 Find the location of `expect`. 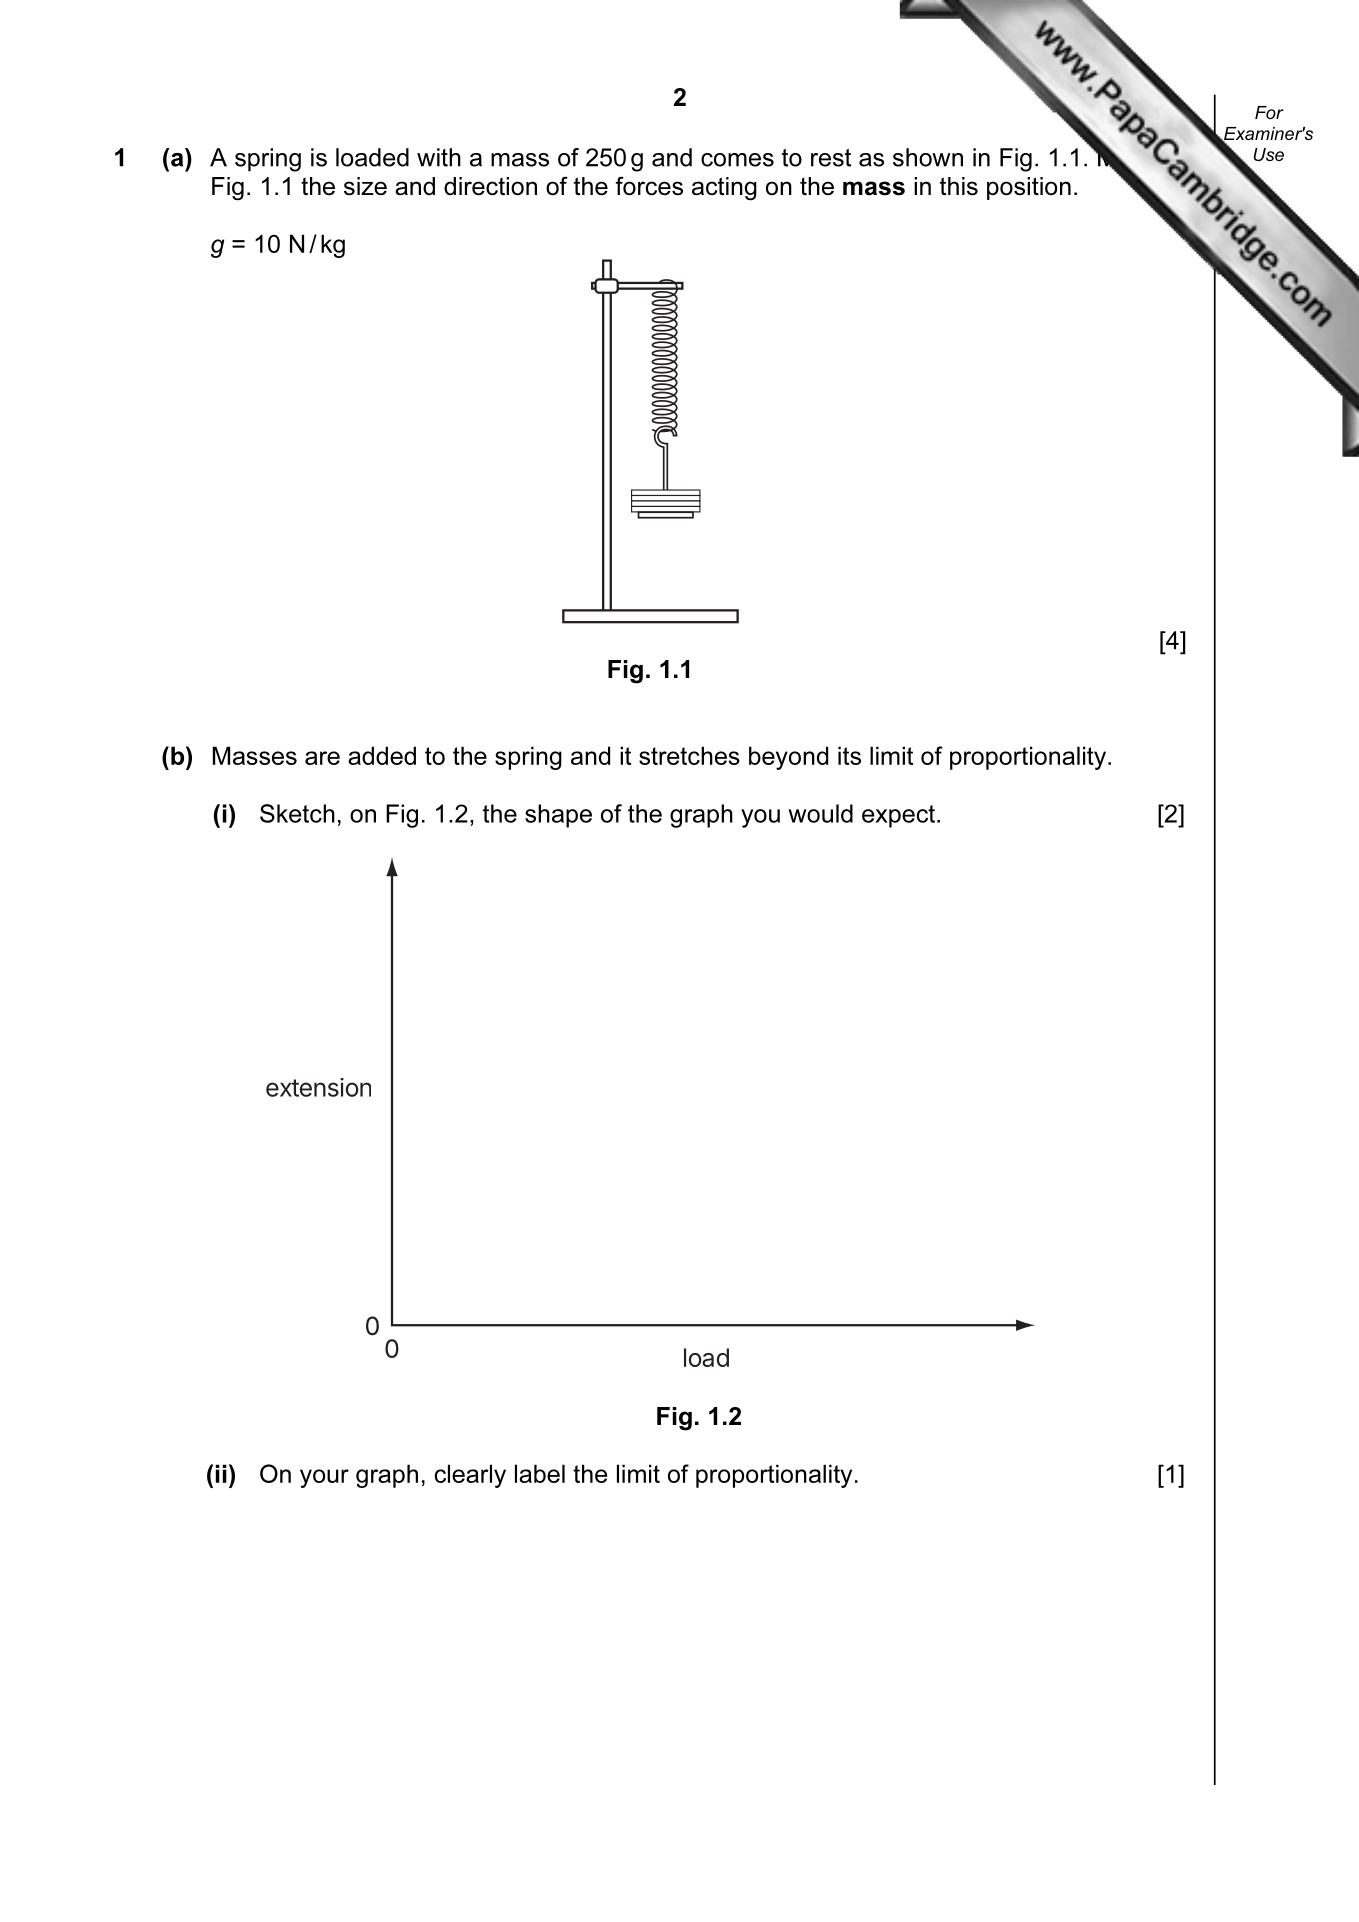

expect is located at coordinates (898, 816).
